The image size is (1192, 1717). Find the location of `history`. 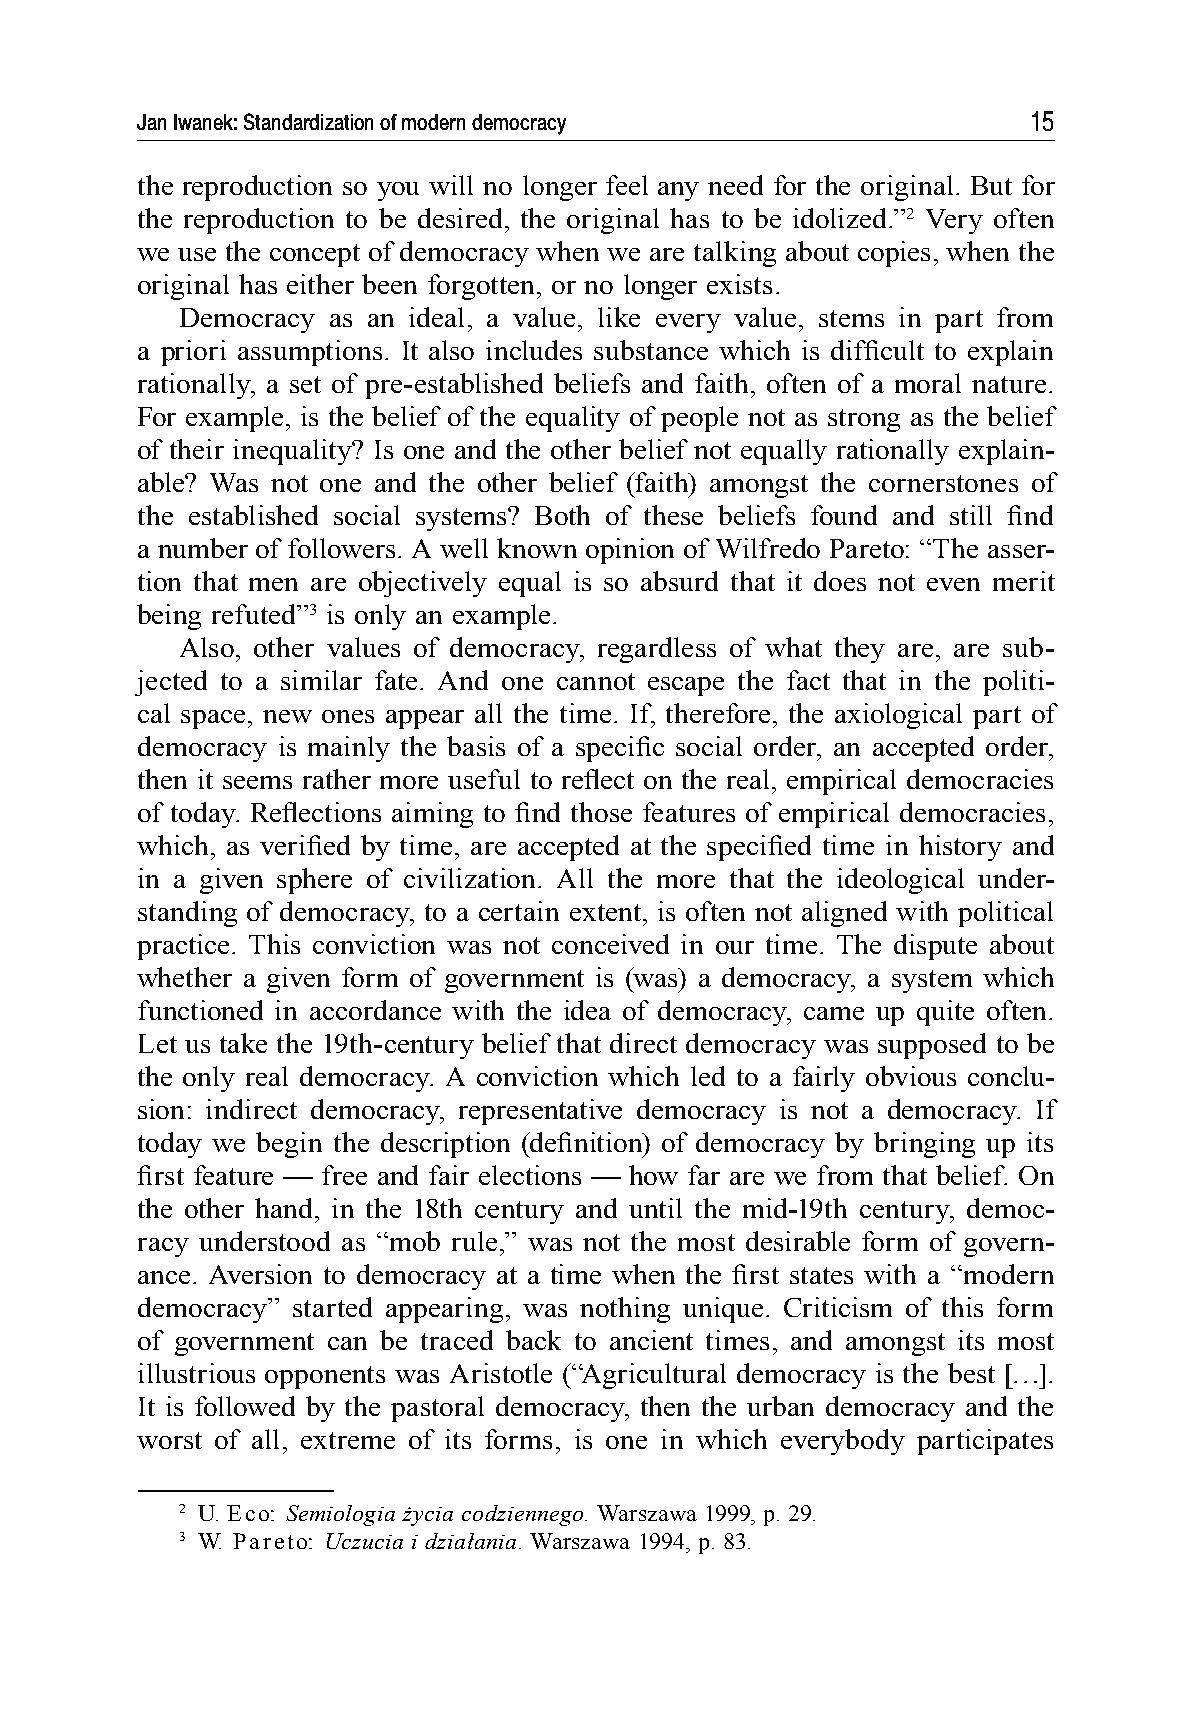

history is located at coordinates (960, 848).
